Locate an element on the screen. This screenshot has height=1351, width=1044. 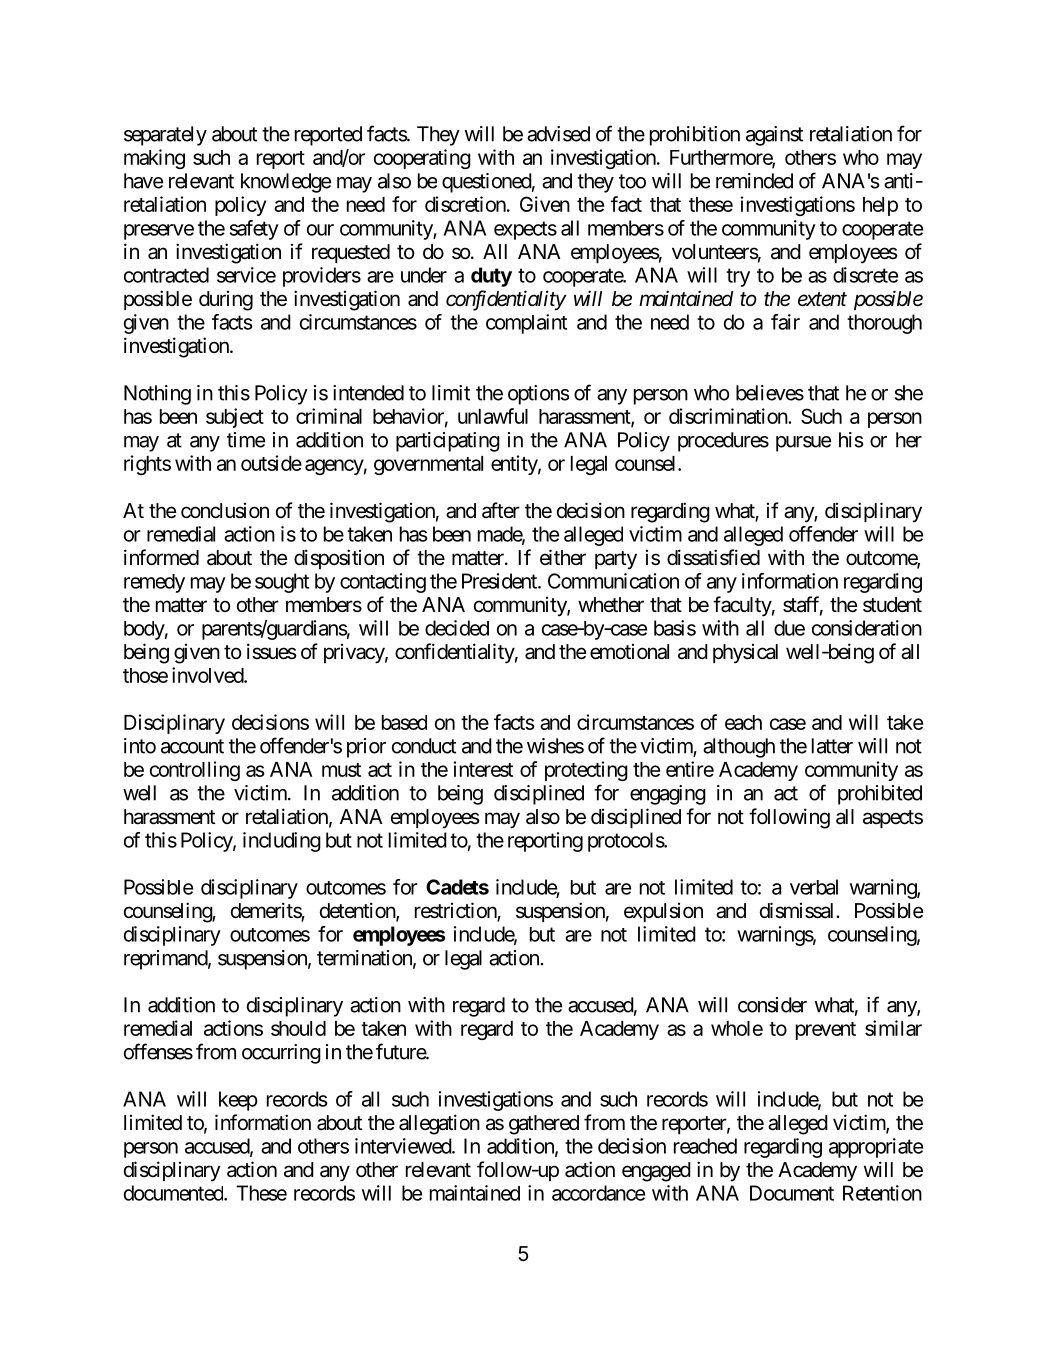
dismissal is located at coordinates (798, 910).
